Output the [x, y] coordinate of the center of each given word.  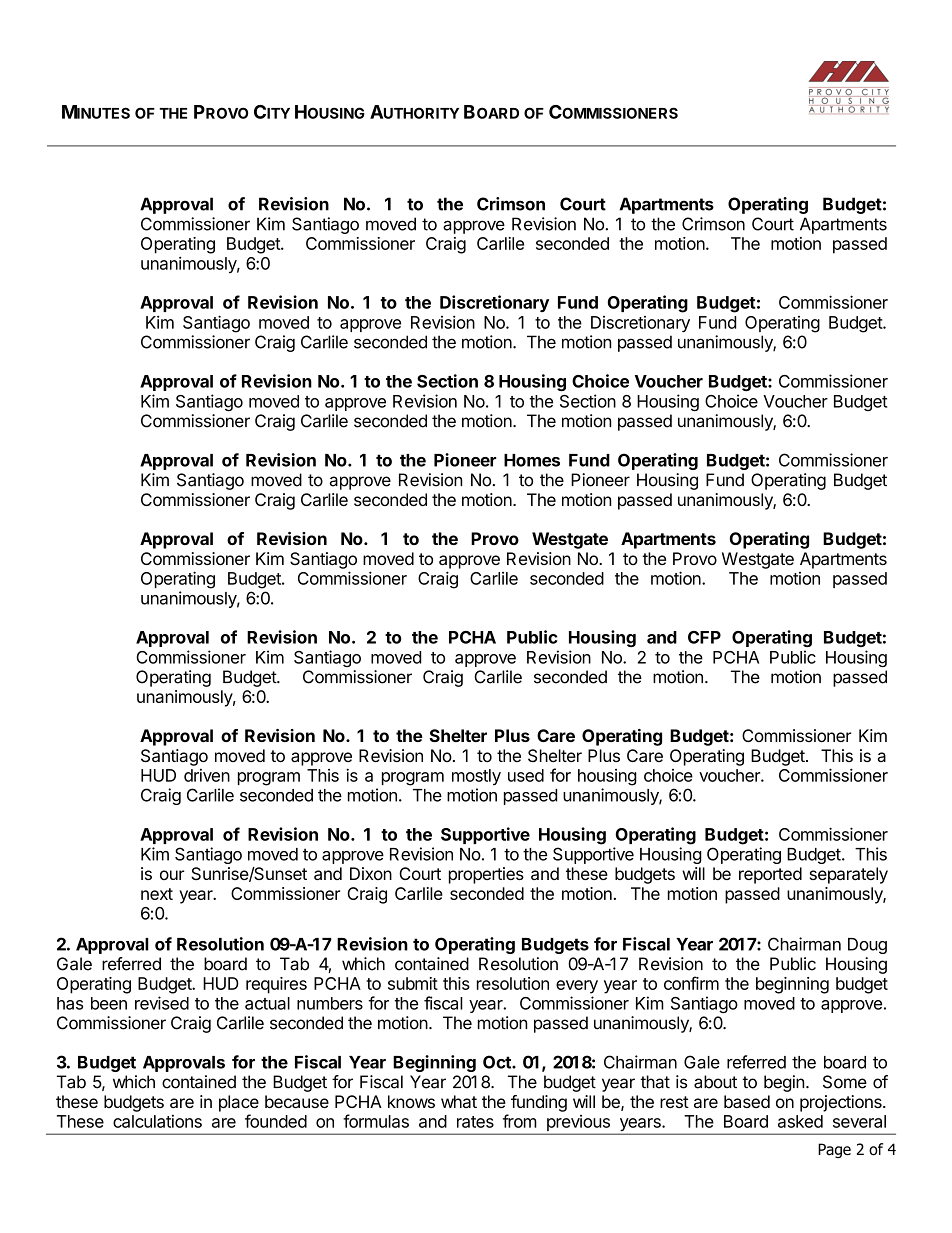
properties [486, 875]
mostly [476, 777]
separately [849, 875]
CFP [704, 637]
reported [770, 875]
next [157, 894]
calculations [157, 1121]
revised [162, 1003]
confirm [691, 983]
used [526, 775]
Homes [532, 460]
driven [207, 775]
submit [413, 983]
